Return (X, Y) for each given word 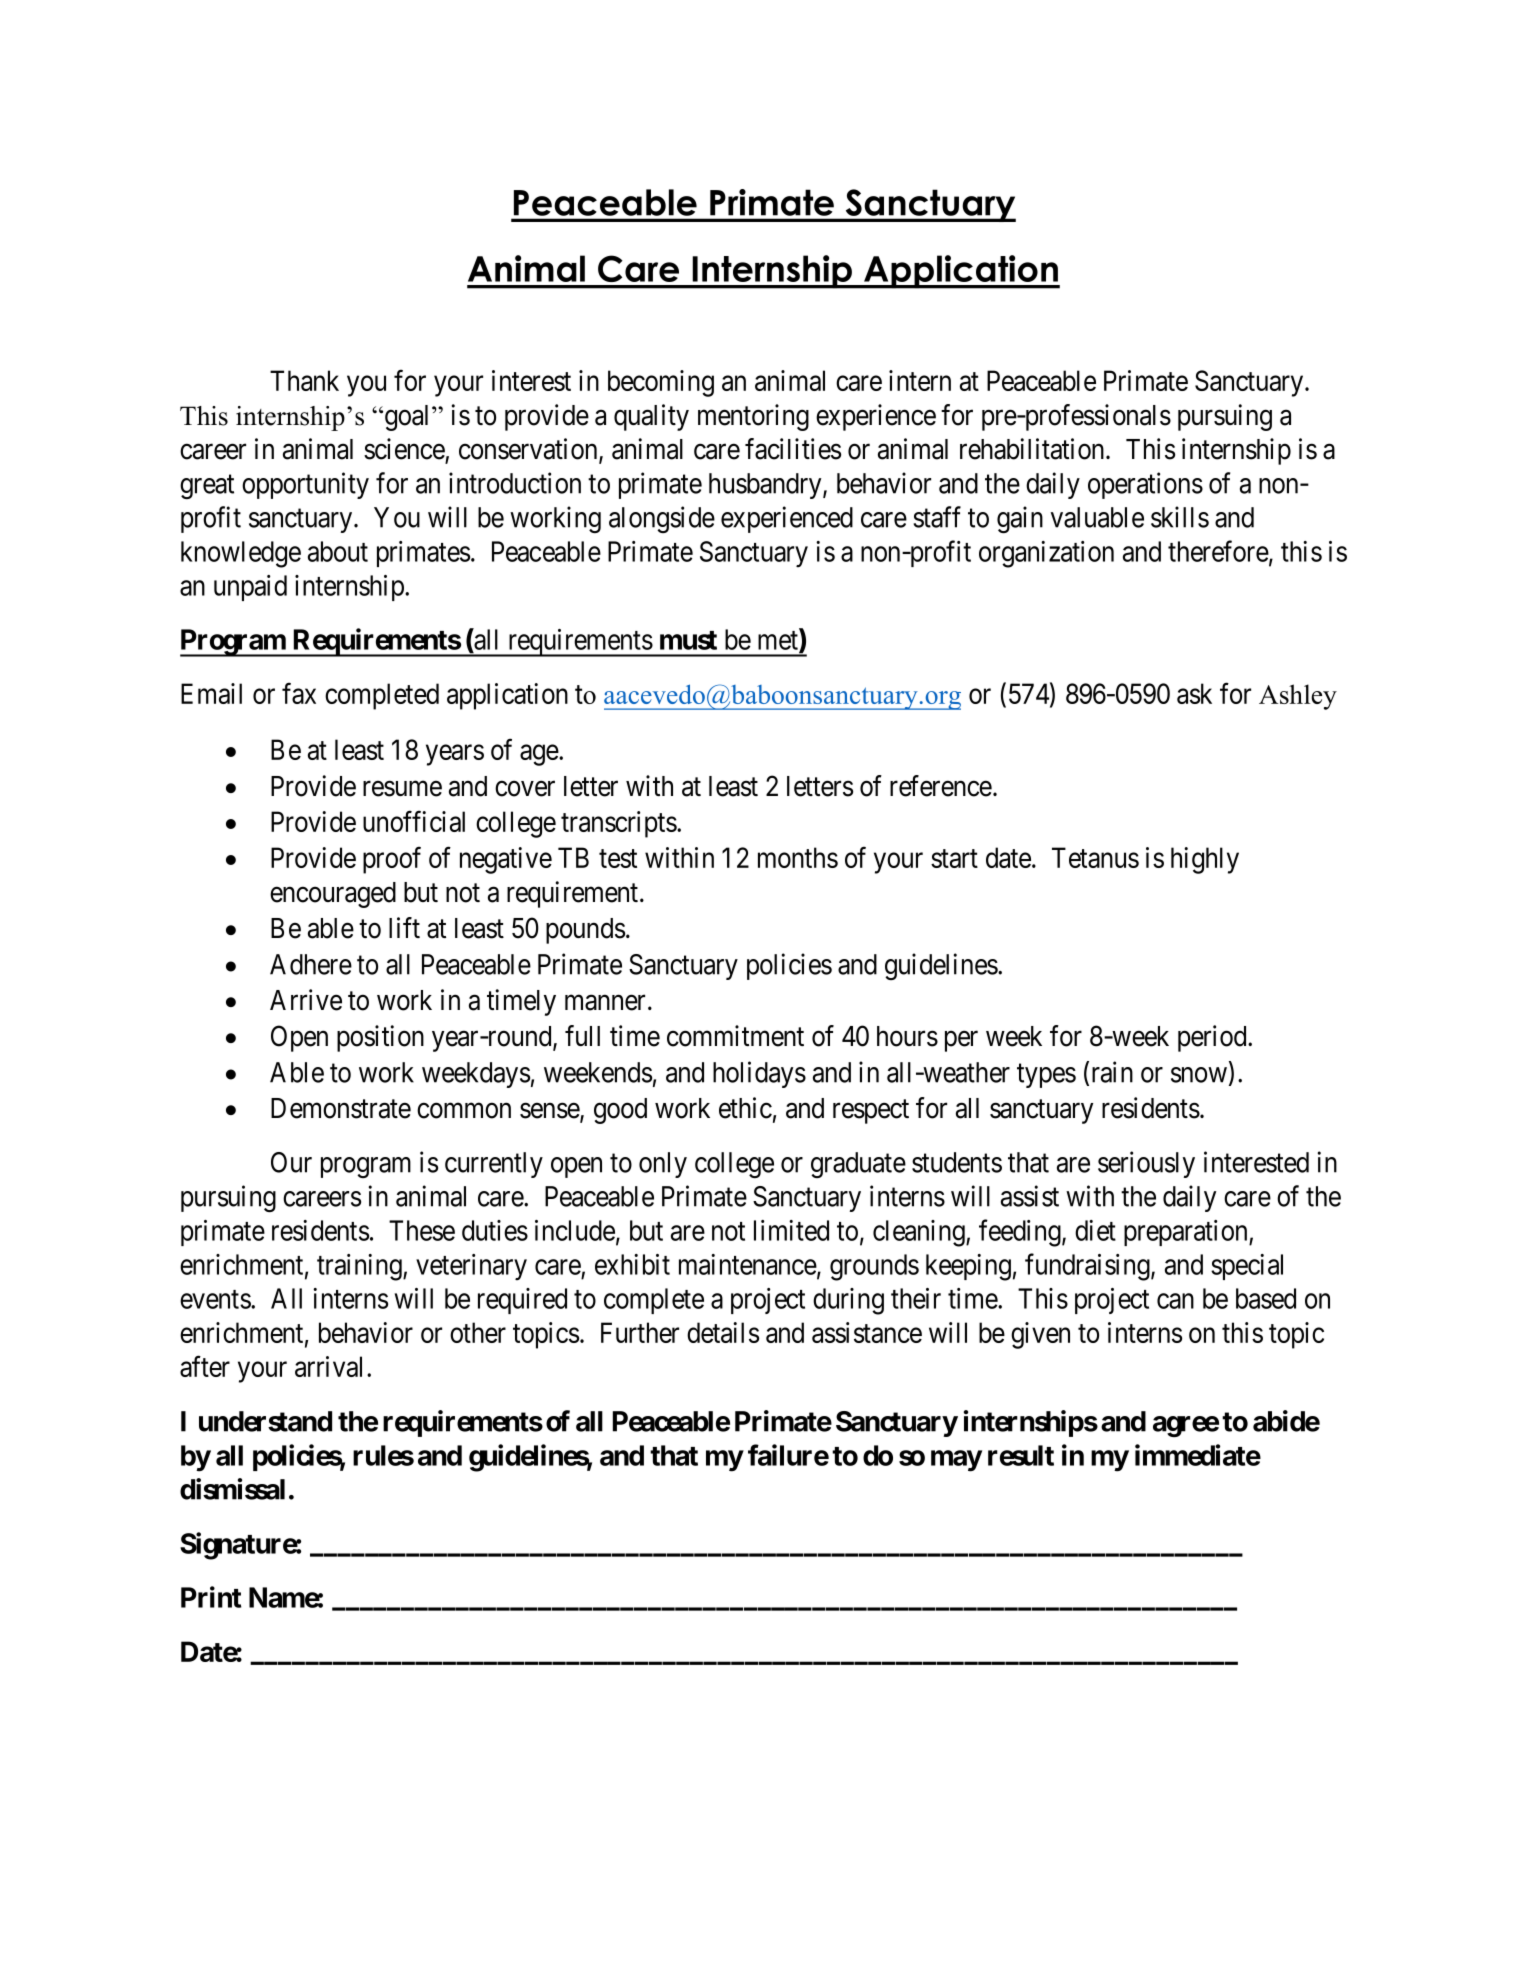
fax (299, 693)
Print (211, 1597)
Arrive (306, 1000)
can (1175, 1301)
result (1021, 1455)
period (1213, 1038)
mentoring (753, 417)
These (422, 1230)
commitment (735, 1036)
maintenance (748, 1265)
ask (1194, 693)
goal (407, 418)
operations (1145, 485)
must (688, 640)
